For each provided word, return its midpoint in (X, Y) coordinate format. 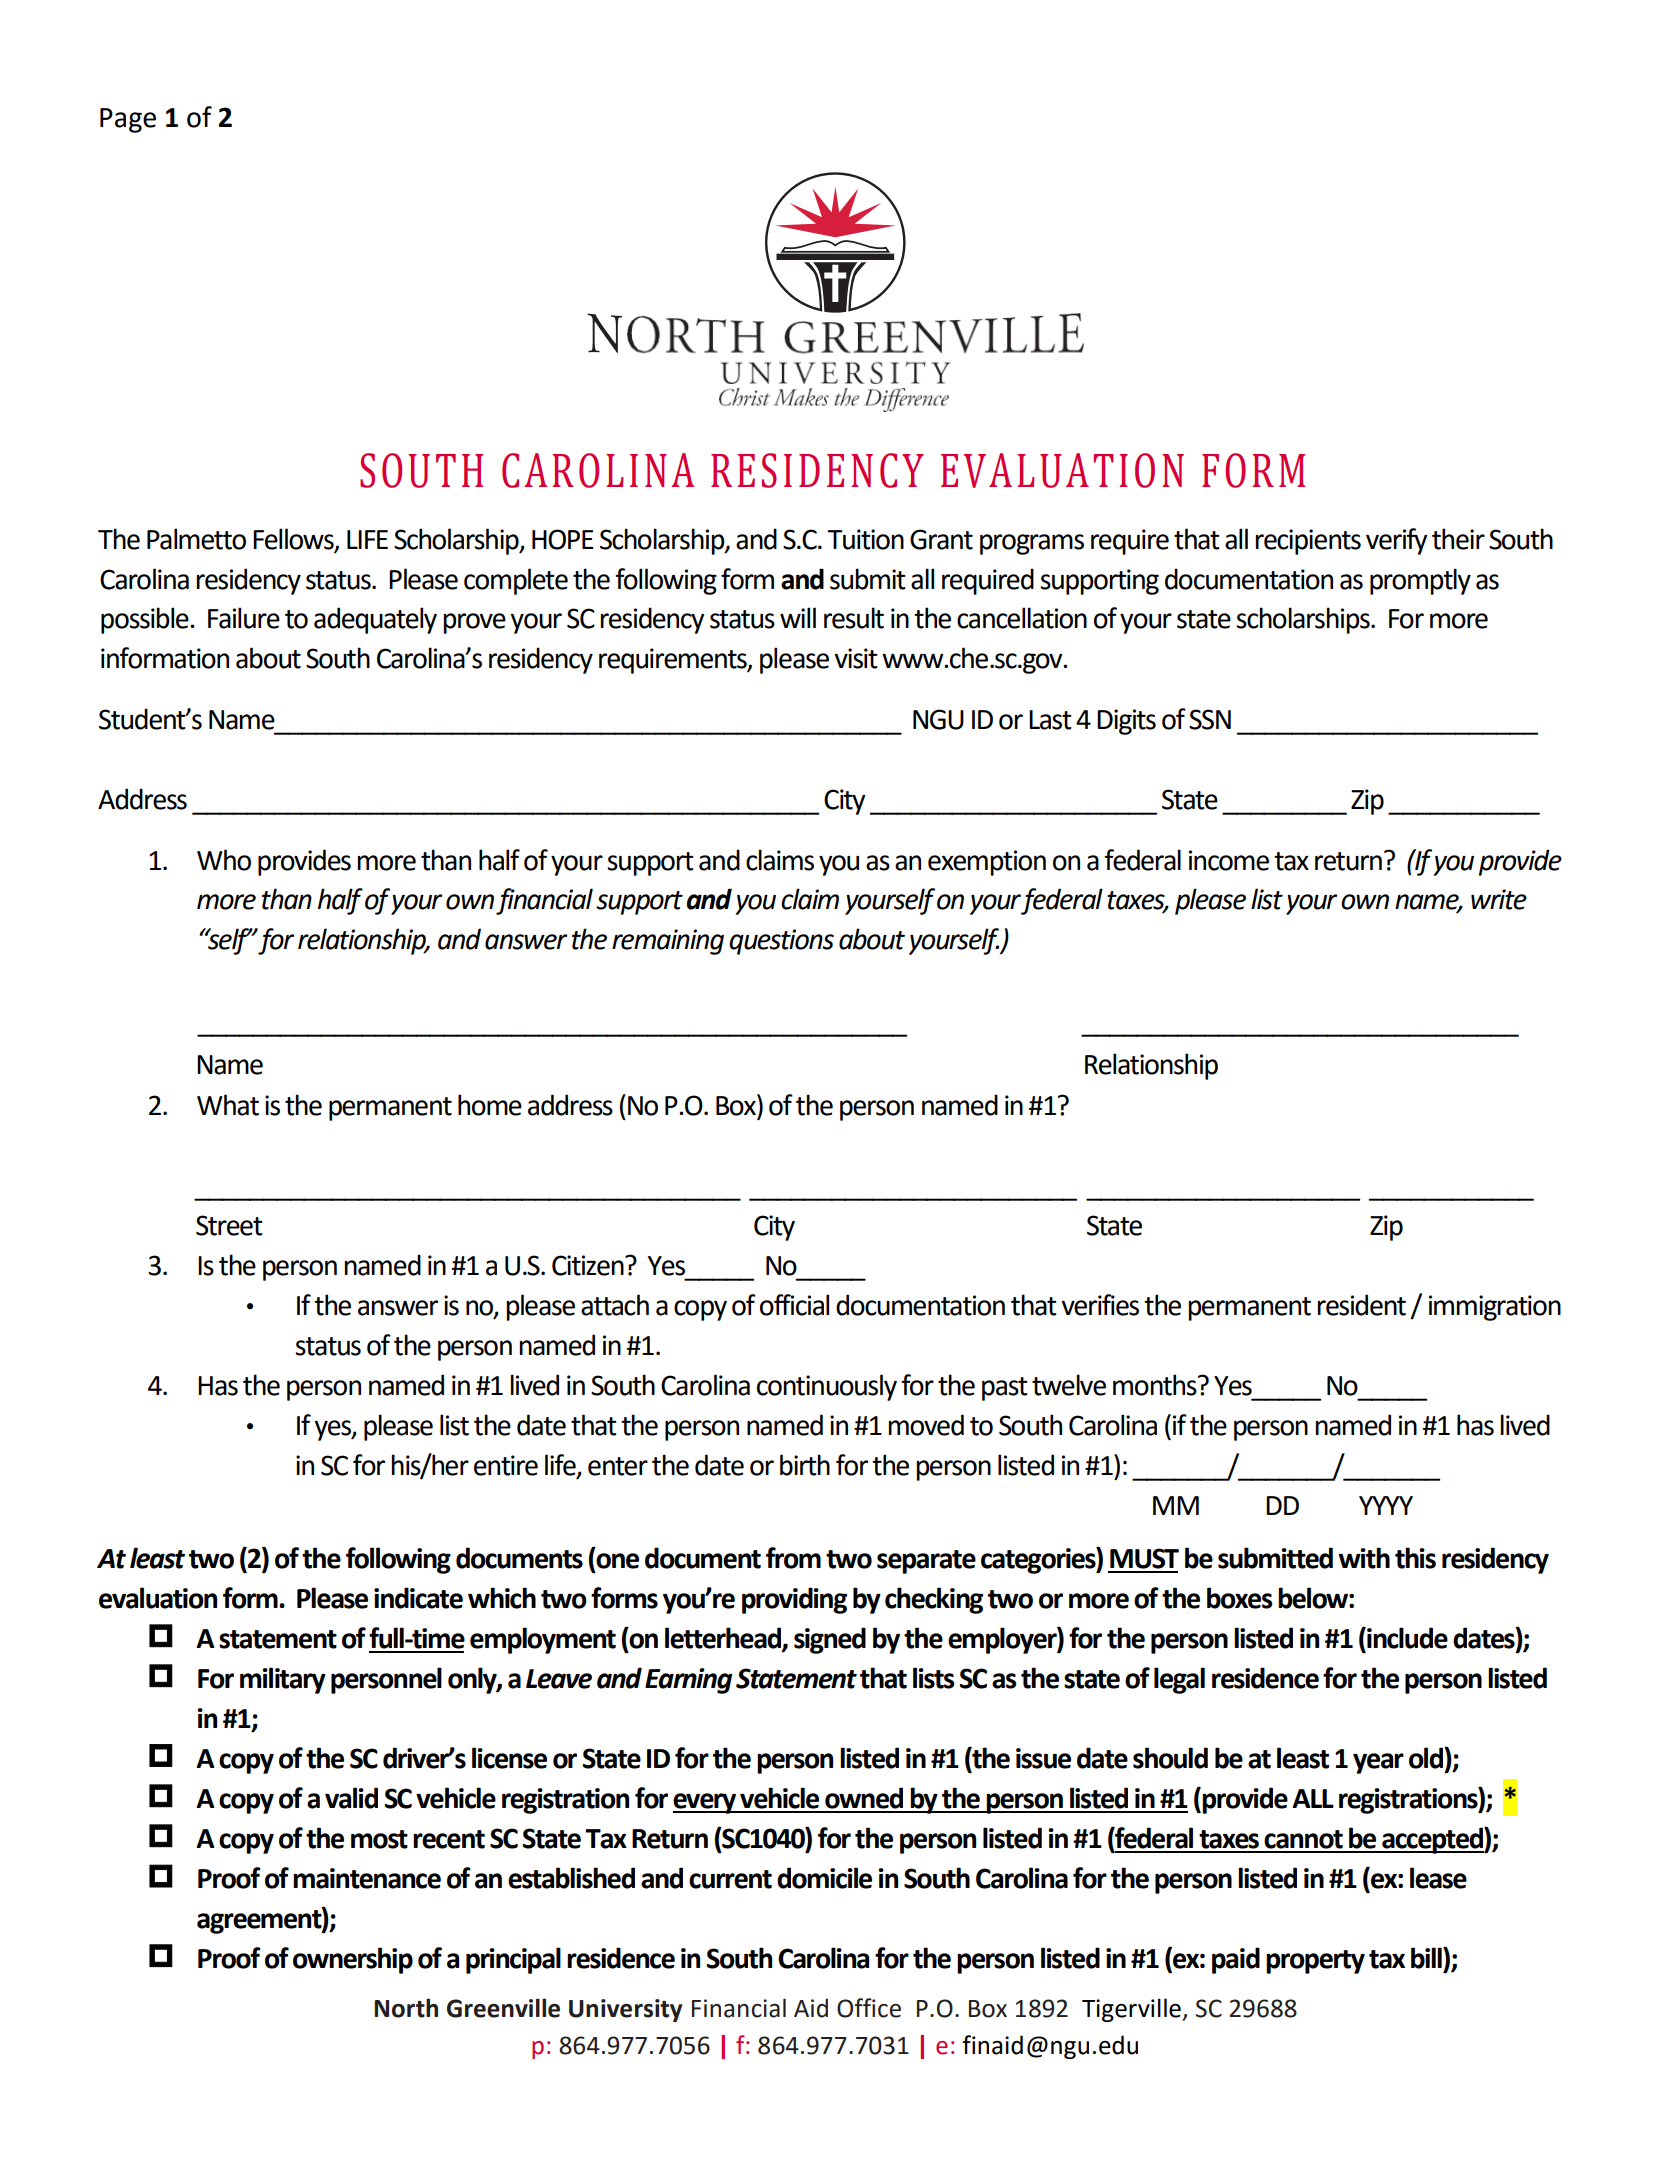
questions (781, 942)
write (1499, 899)
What (228, 1105)
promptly (1420, 581)
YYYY (1386, 1505)
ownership (353, 1960)
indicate (418, 1598)
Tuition (865, 539)
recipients (1308, 542)
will (798, 617)
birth (805, 1465)
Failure (244, 618)
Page (128, 120)
